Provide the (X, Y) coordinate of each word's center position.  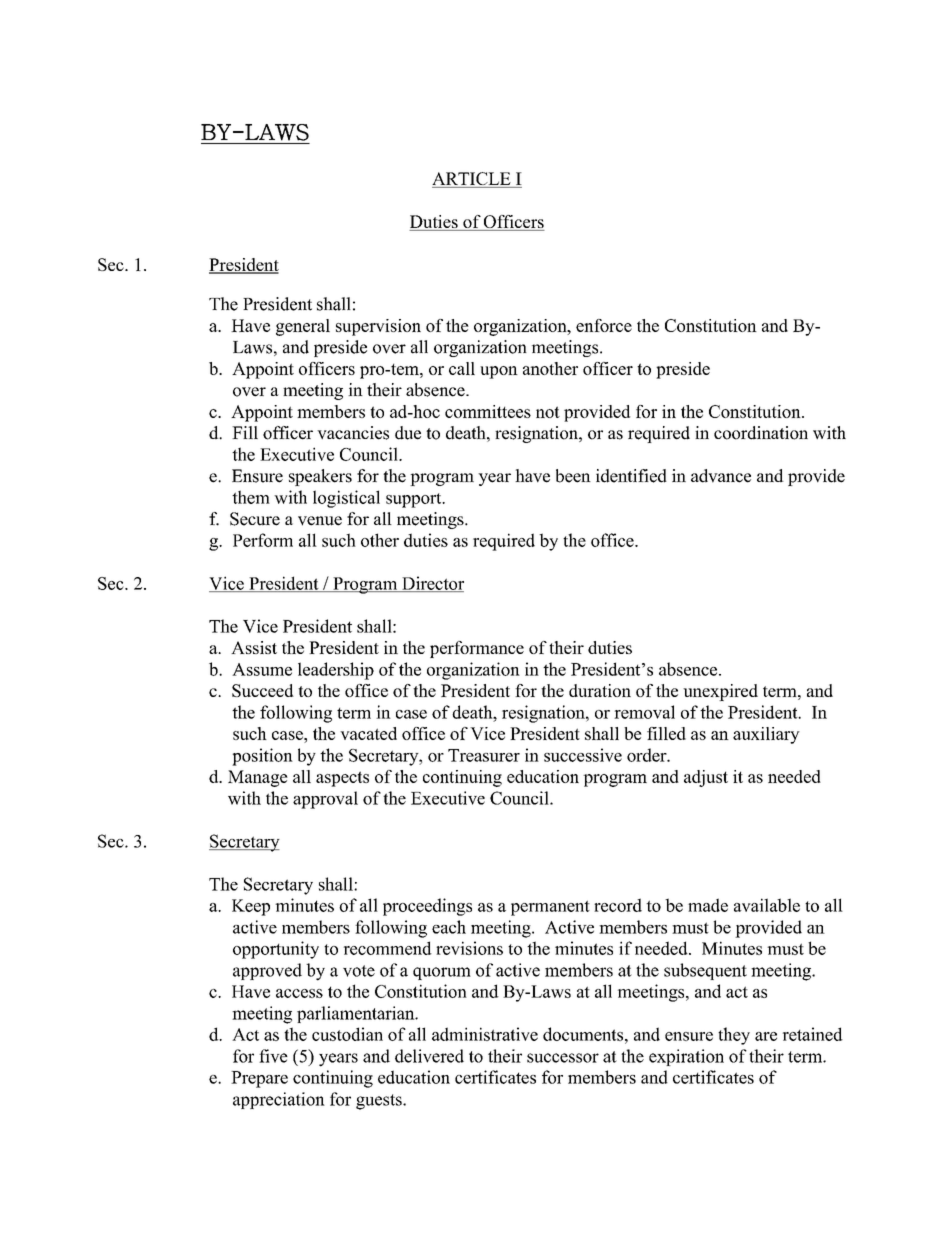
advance (721, 476)
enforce (604, 325)
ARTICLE (472, 180)
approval (325, 800)
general (303, 327)
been (573, 476)
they (734, 1036)
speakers (320, 477)
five (273, 1056)
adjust (706, 778)
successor (563, 1058)
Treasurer (484, 755)
